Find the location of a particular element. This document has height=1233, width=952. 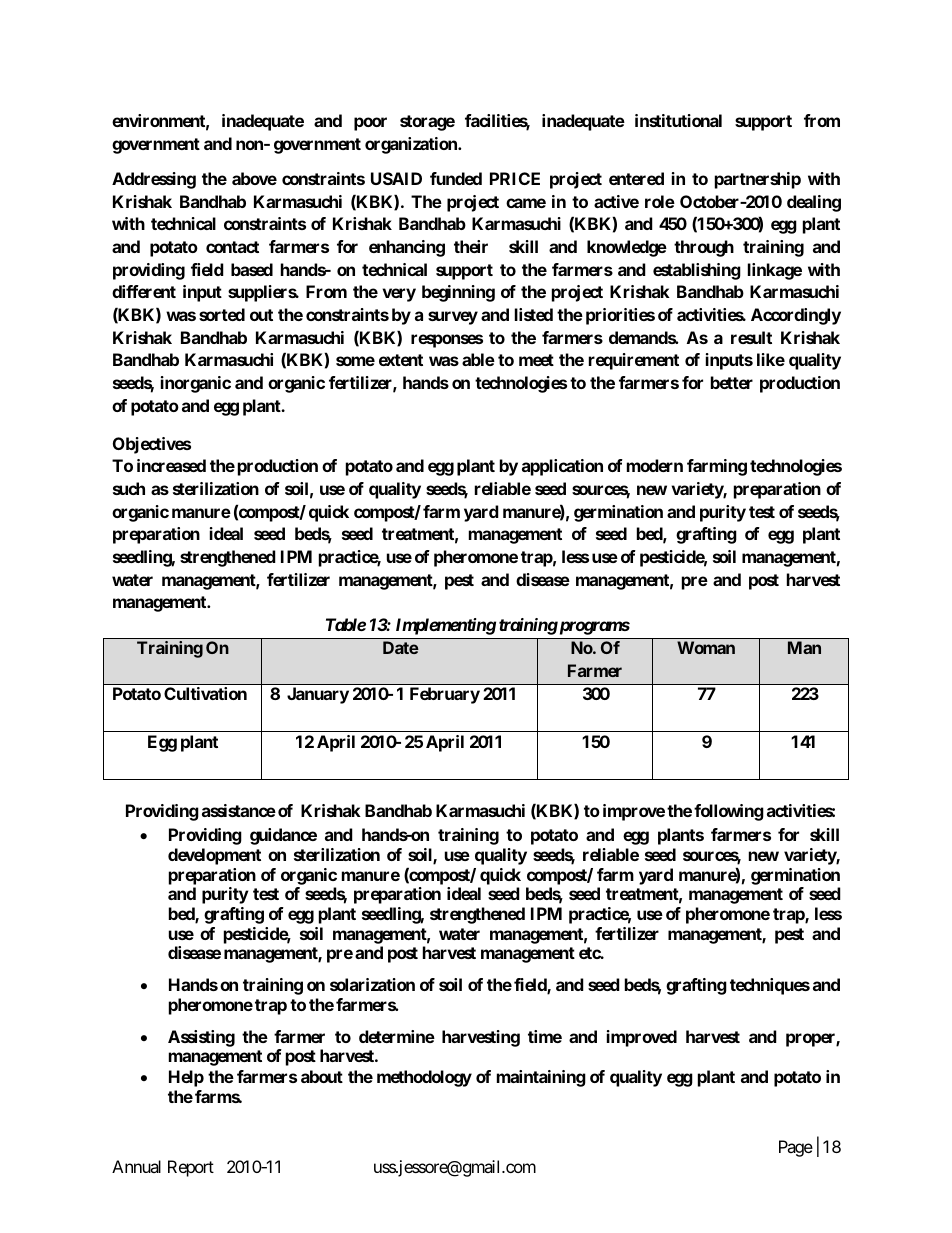

determine is located at coordinates (397, 1036).
